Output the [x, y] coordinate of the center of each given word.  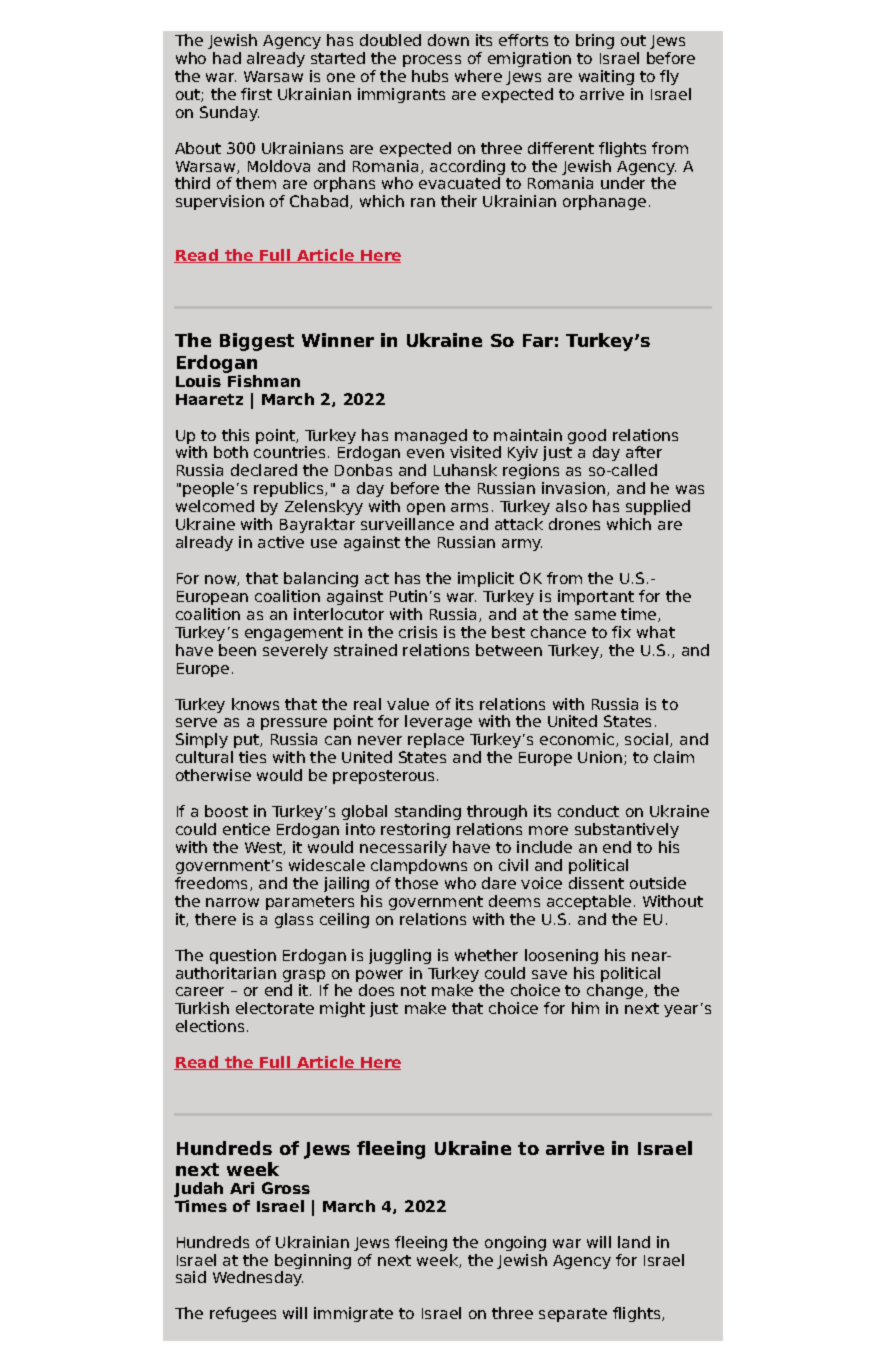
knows [255, 704]
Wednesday [258, 1278]
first [256, 94]
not [413, 990]
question [243, 956]
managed [431, 436]
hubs [430, 76]
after [644, 452]
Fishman [263, 379]
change [615, 991]
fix [621, 632]
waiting [606, 77]
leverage [438, 722]
